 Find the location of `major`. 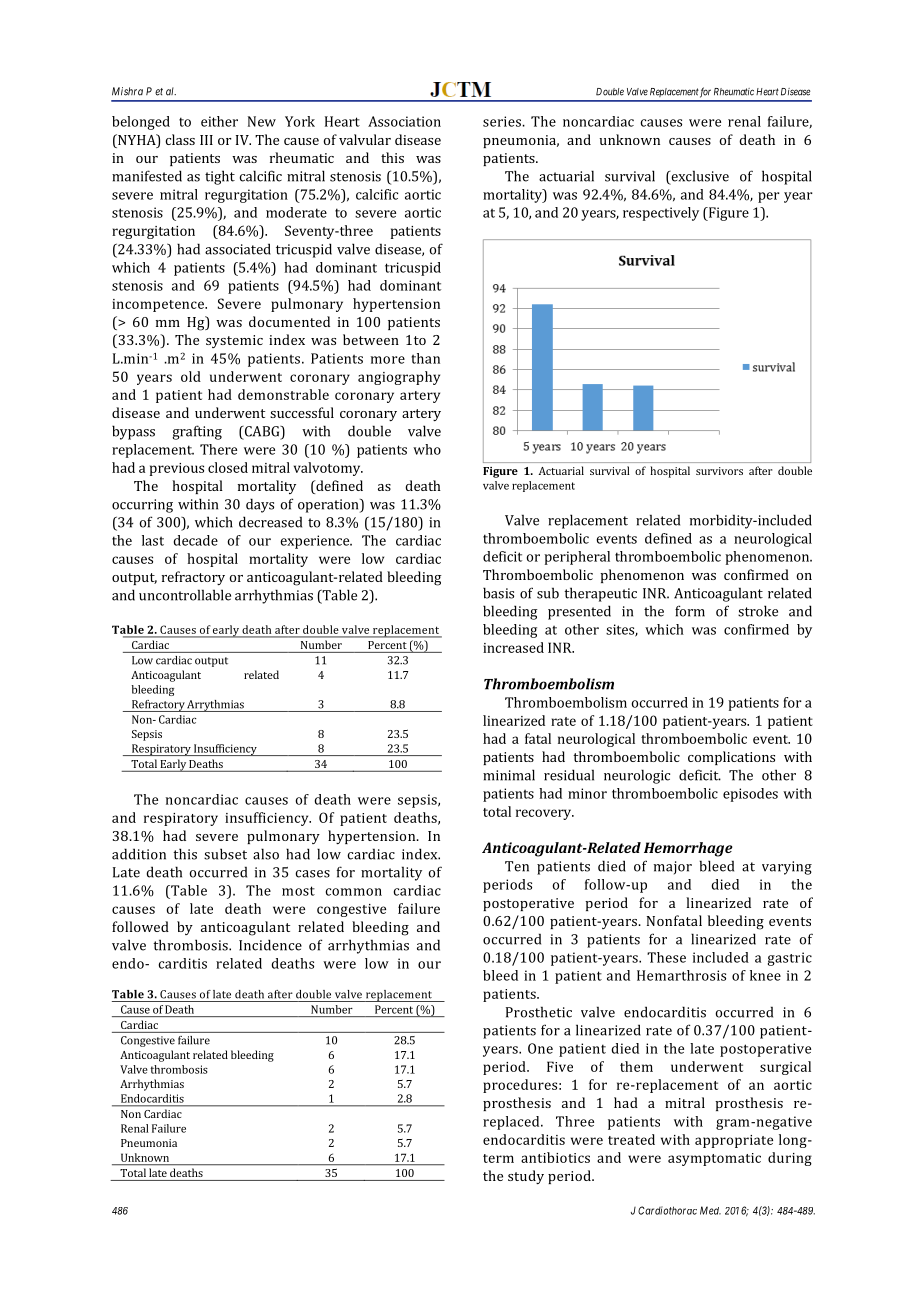

major is located at coordinates (673, 868).
